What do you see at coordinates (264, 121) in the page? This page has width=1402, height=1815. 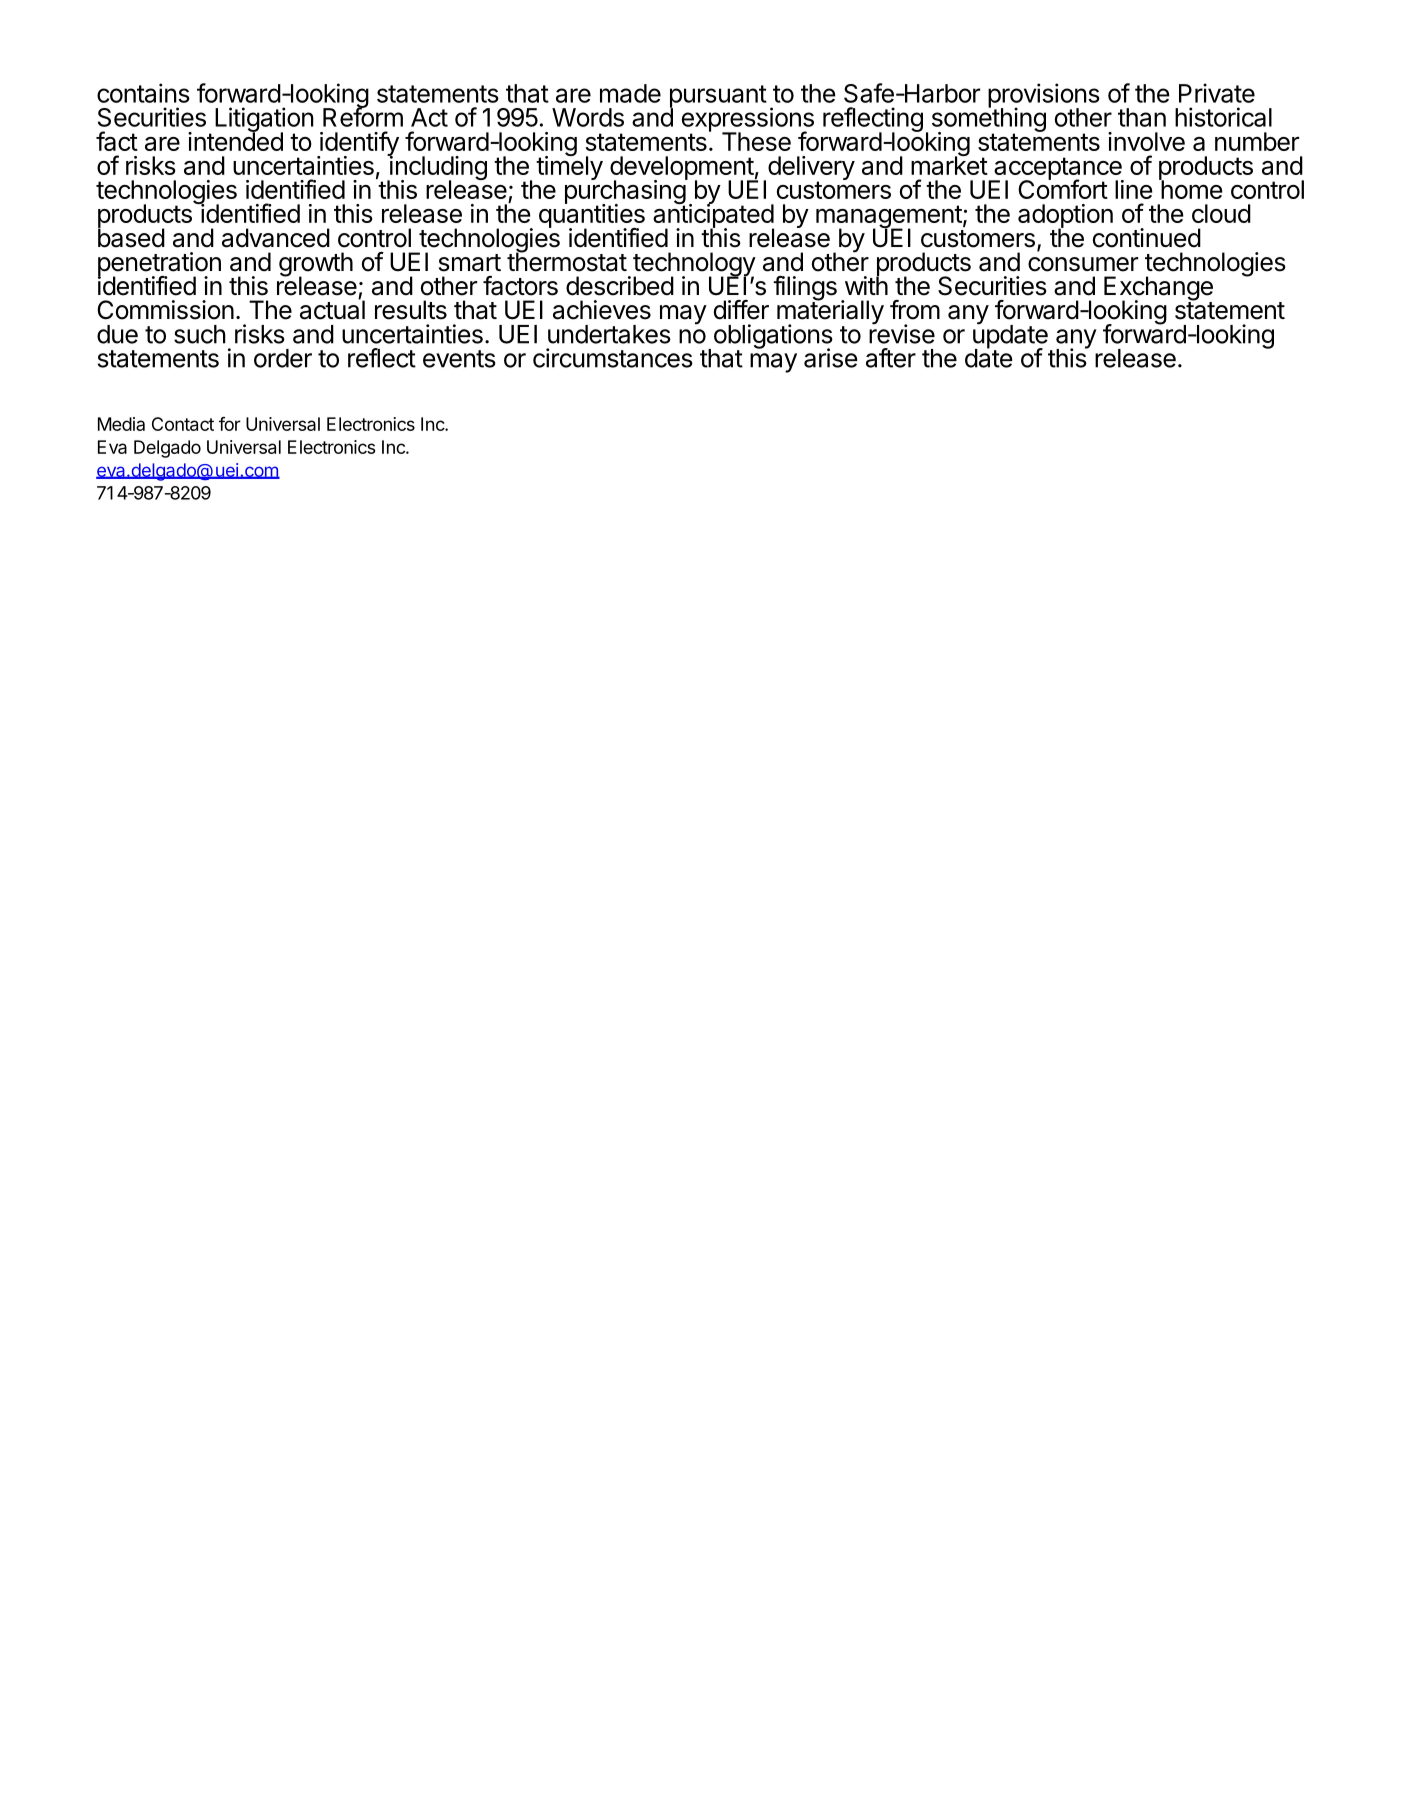 I see `Litigation` at bounding box center [264, 121].
